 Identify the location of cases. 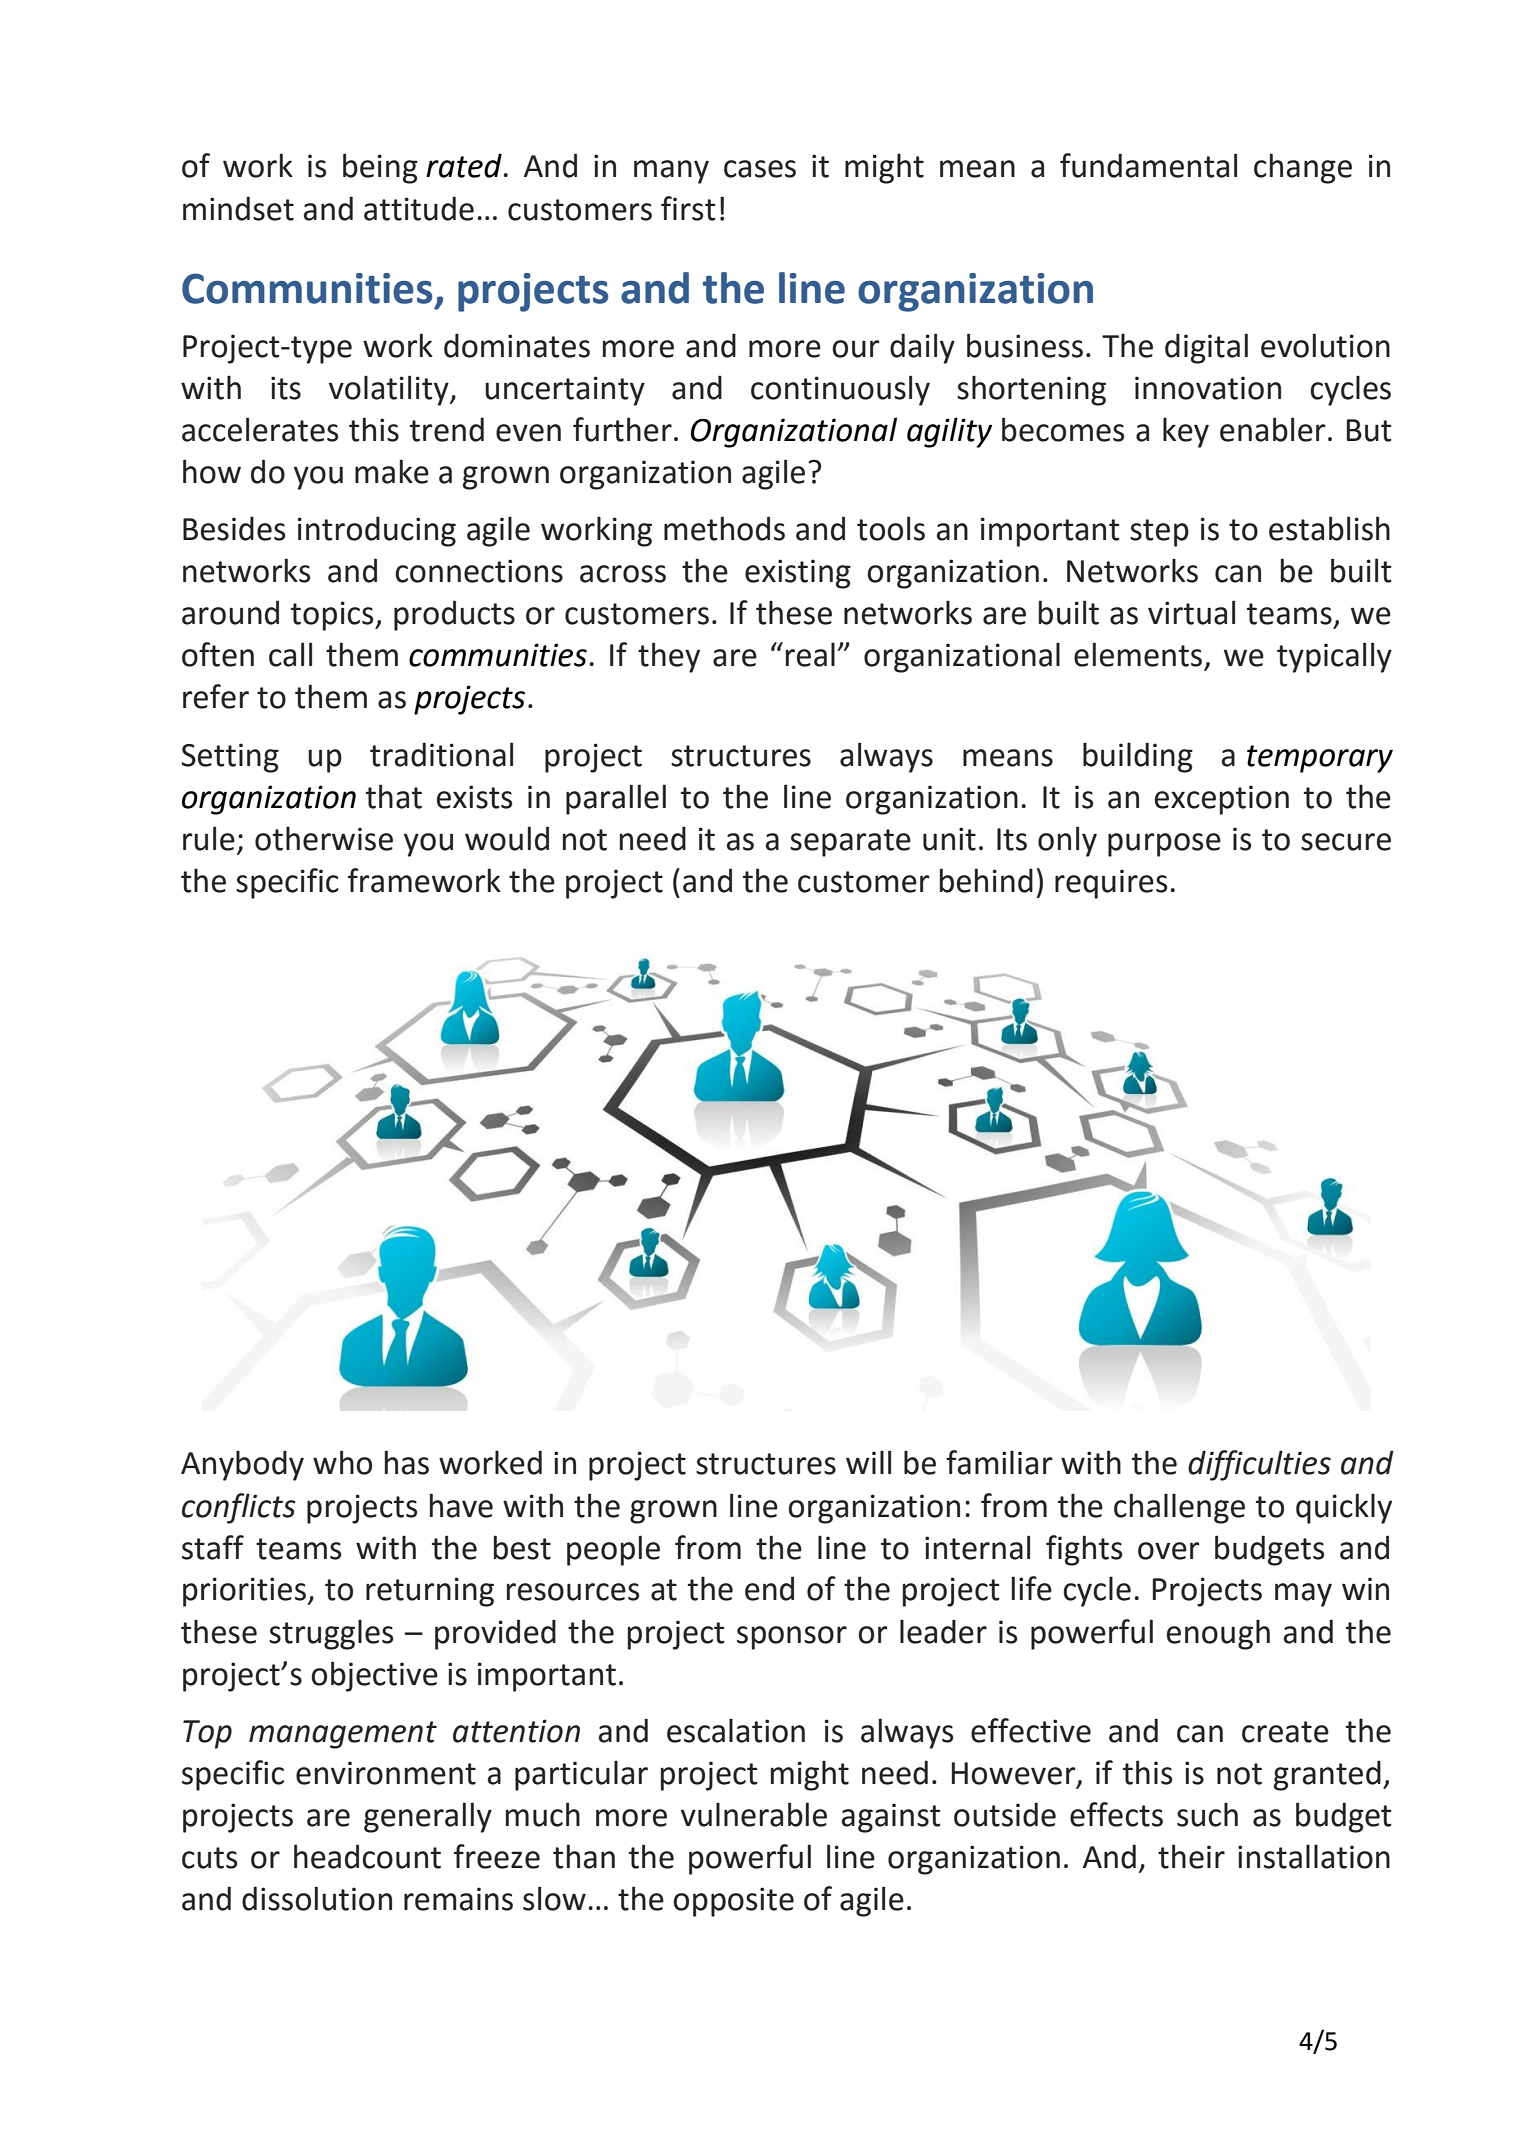
(760, 169).
